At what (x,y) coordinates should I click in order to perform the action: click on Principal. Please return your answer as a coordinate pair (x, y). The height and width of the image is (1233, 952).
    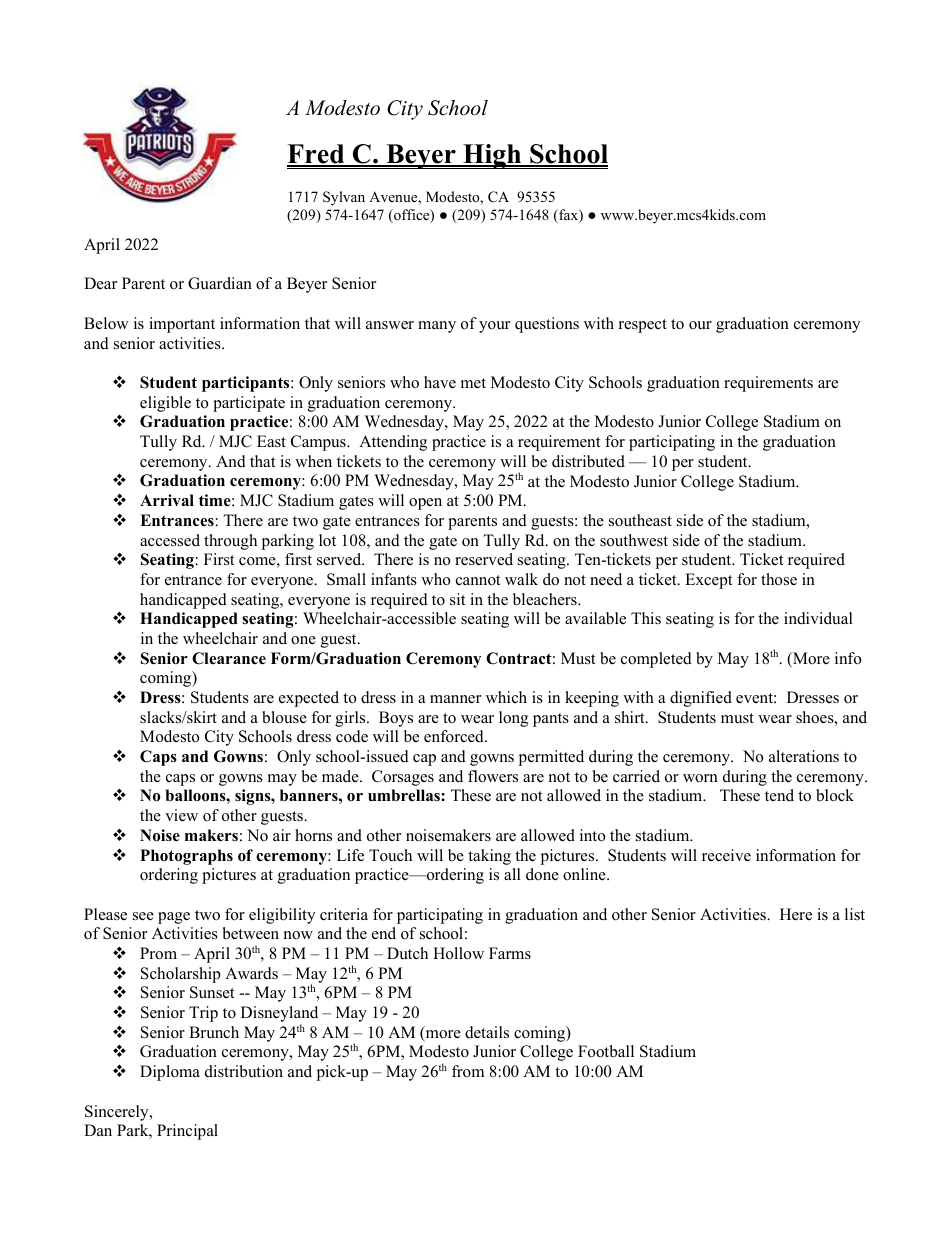
    Looking at the image, I should click on (187, 1132).
